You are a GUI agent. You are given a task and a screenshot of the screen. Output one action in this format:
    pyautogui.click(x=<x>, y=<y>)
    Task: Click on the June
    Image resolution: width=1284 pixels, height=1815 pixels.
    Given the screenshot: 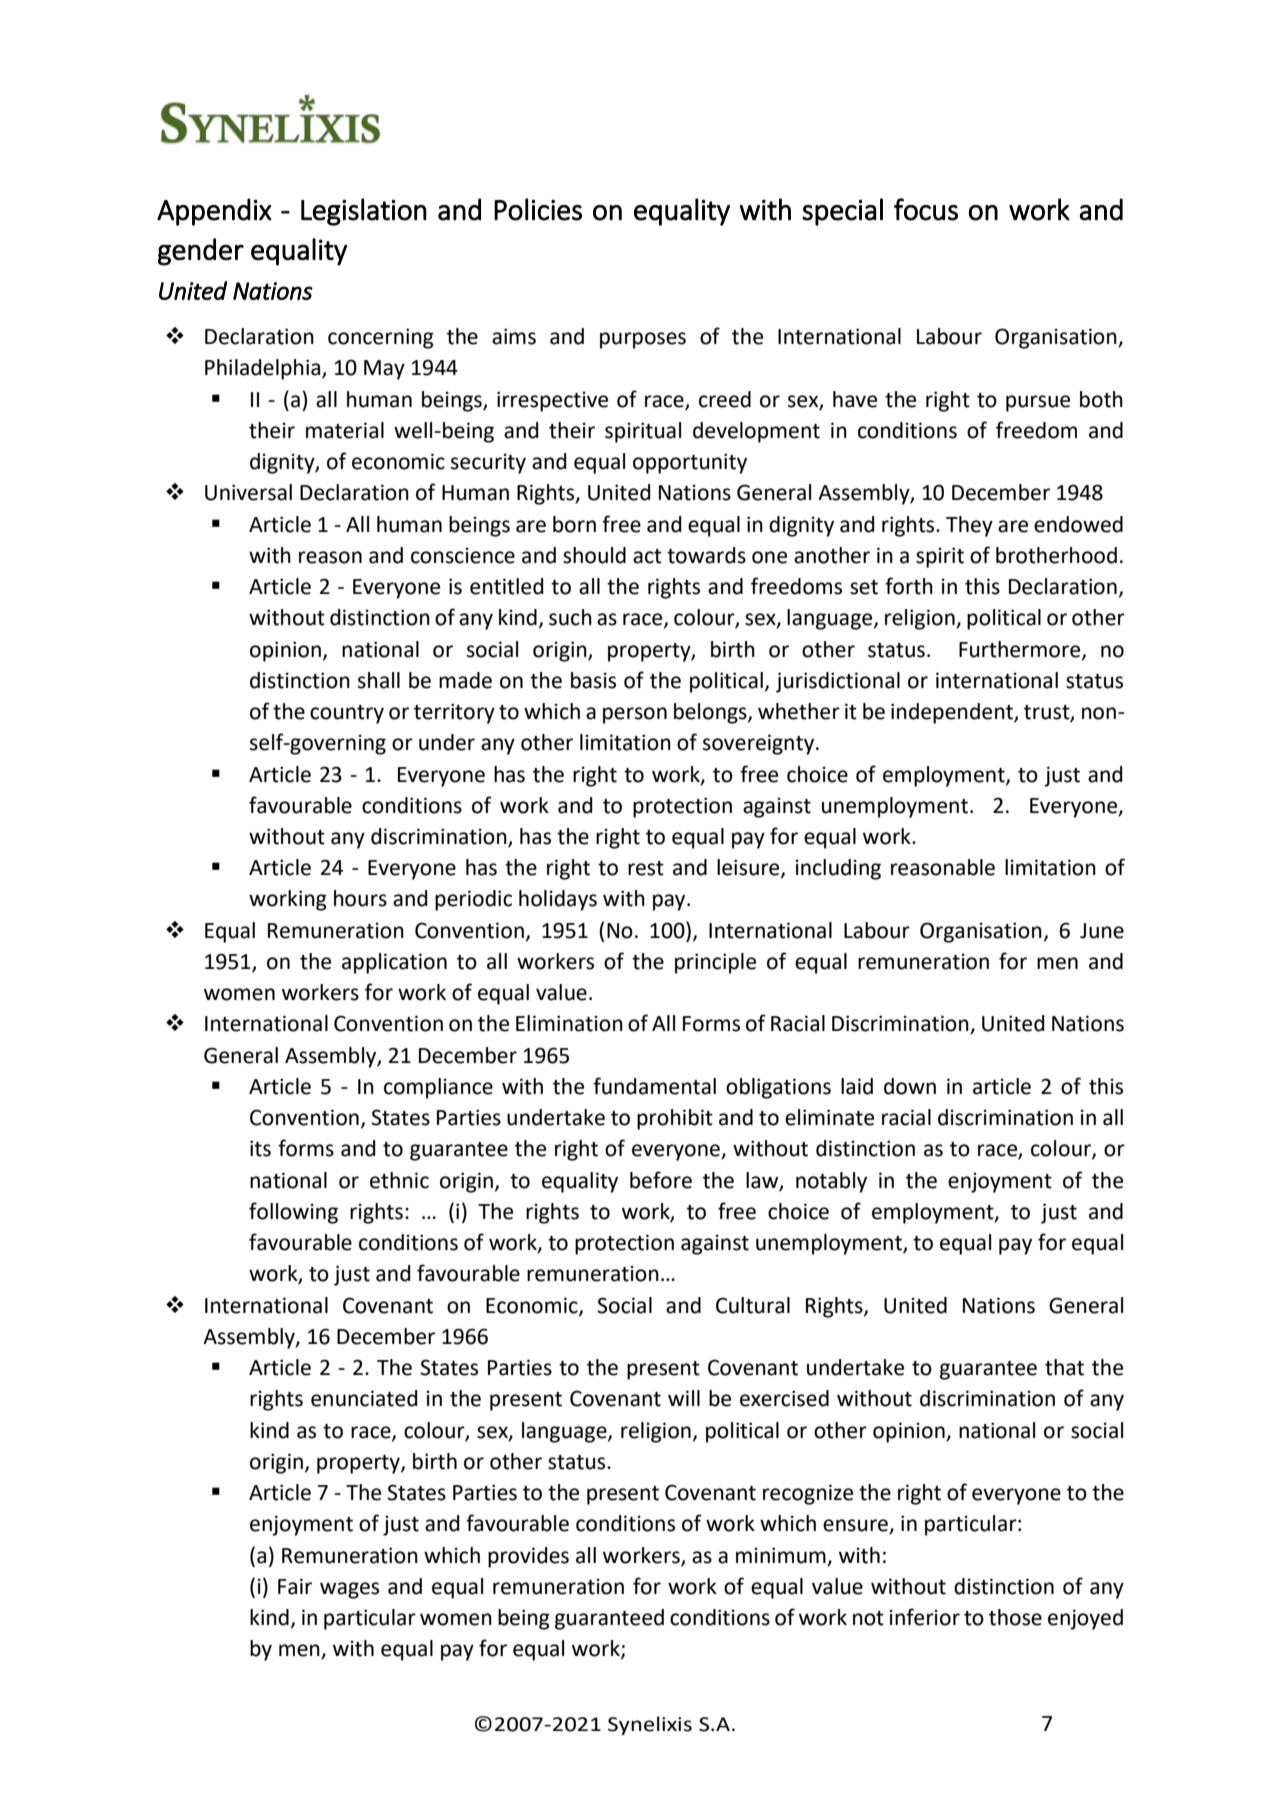 What is the action you would take?
    pyautogui.click(x=1102, y=931)
